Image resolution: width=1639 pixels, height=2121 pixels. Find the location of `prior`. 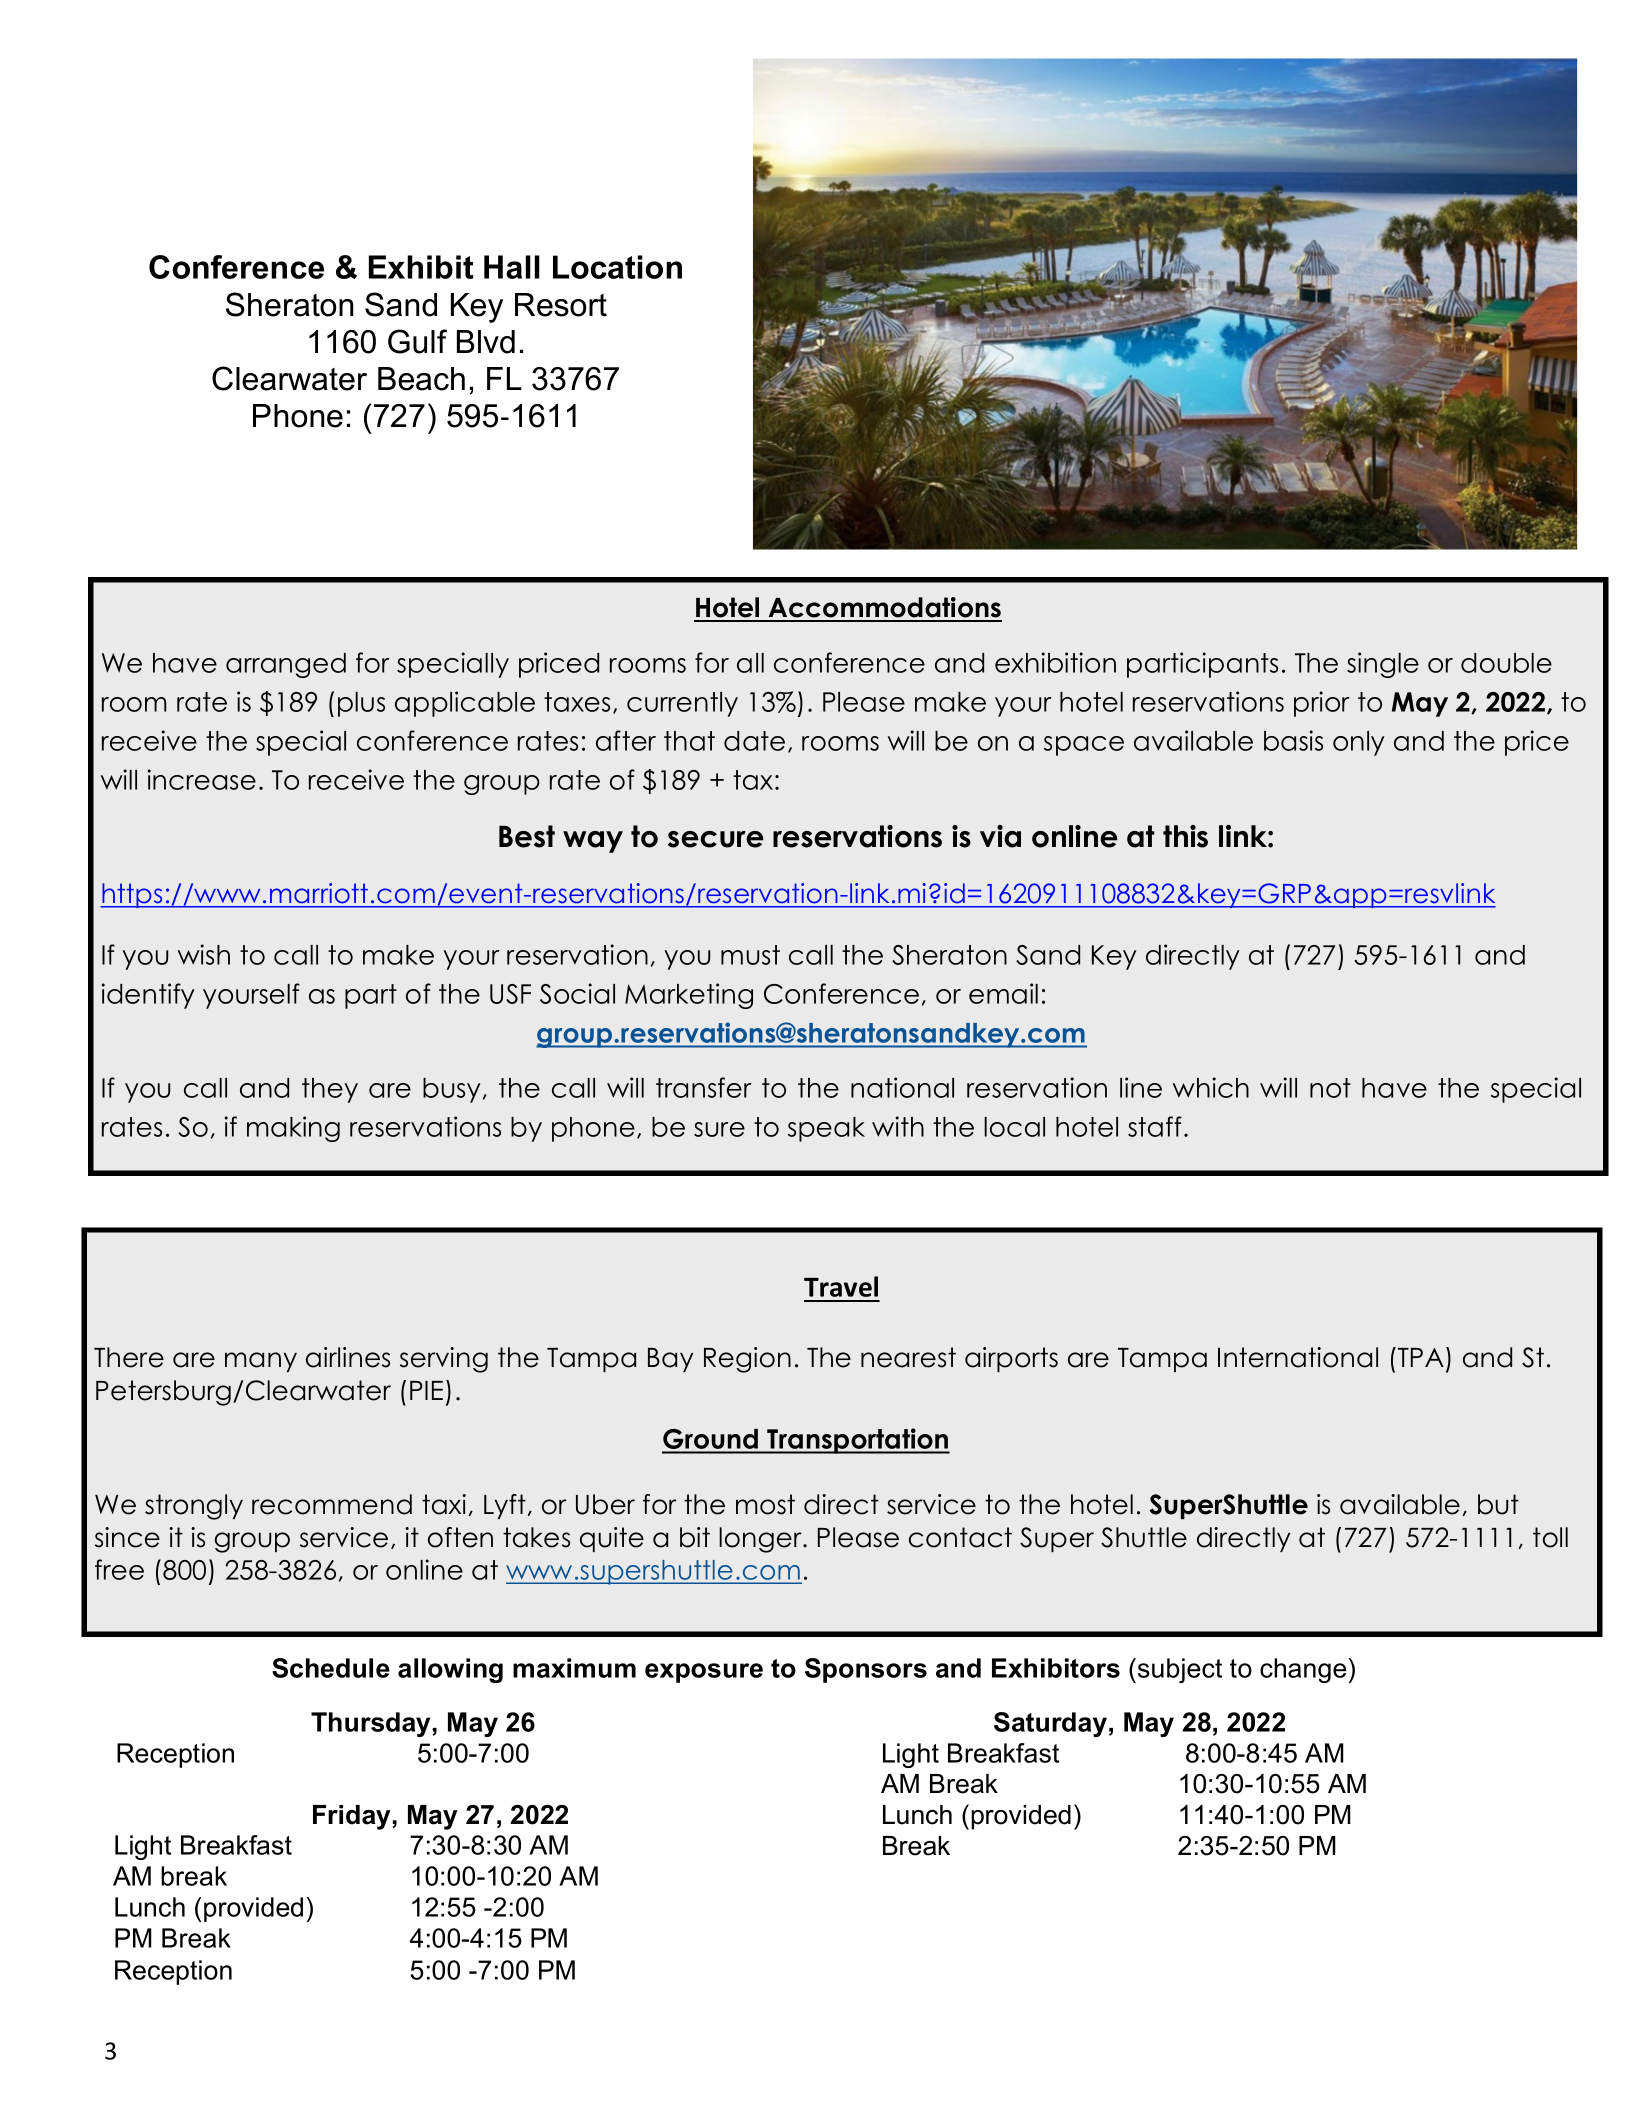

prior is located at coordinates (1322, 704).
